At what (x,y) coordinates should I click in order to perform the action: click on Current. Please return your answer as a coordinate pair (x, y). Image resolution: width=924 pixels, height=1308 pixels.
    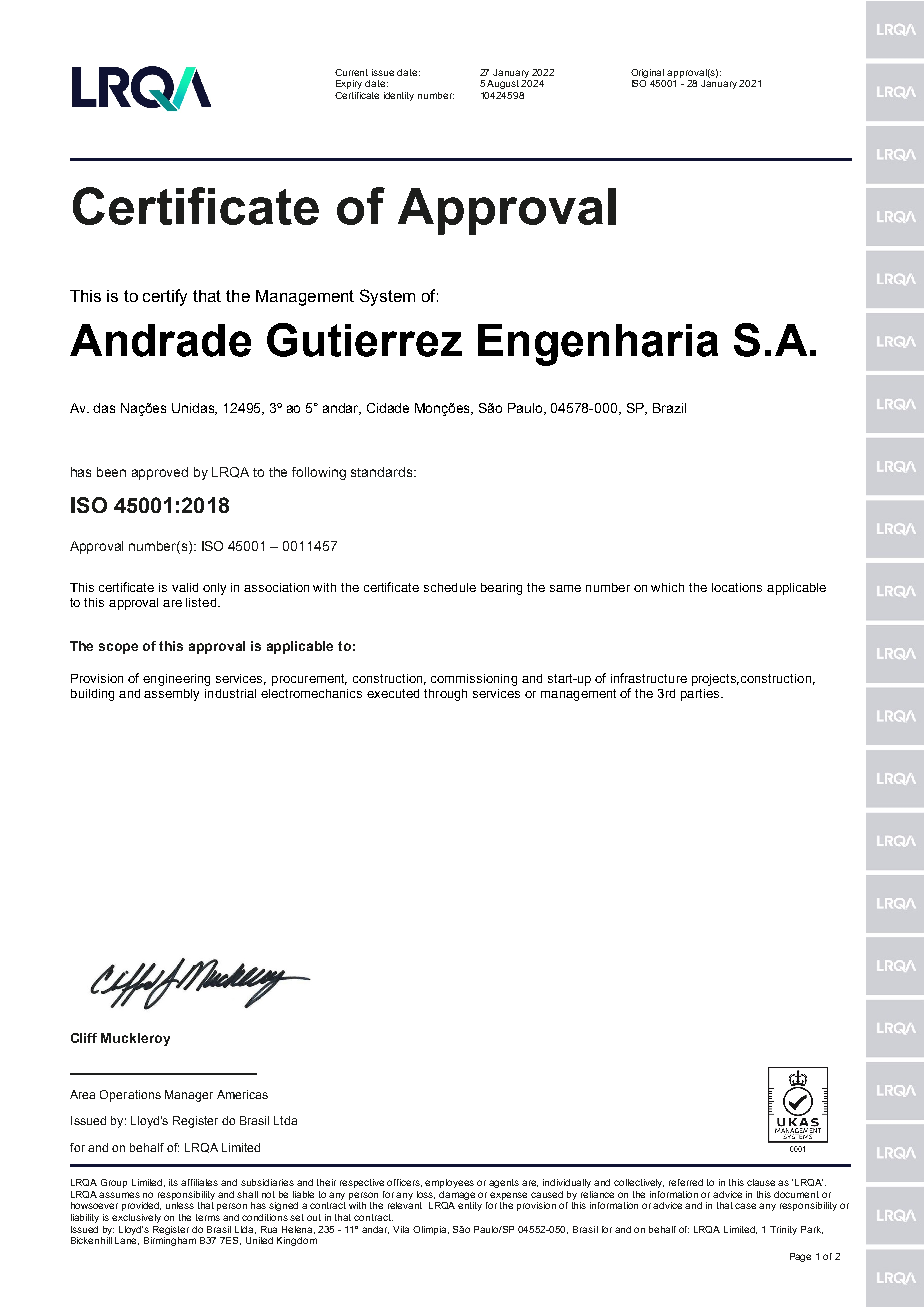
    Looking at the image, I should click on (351, 72).
